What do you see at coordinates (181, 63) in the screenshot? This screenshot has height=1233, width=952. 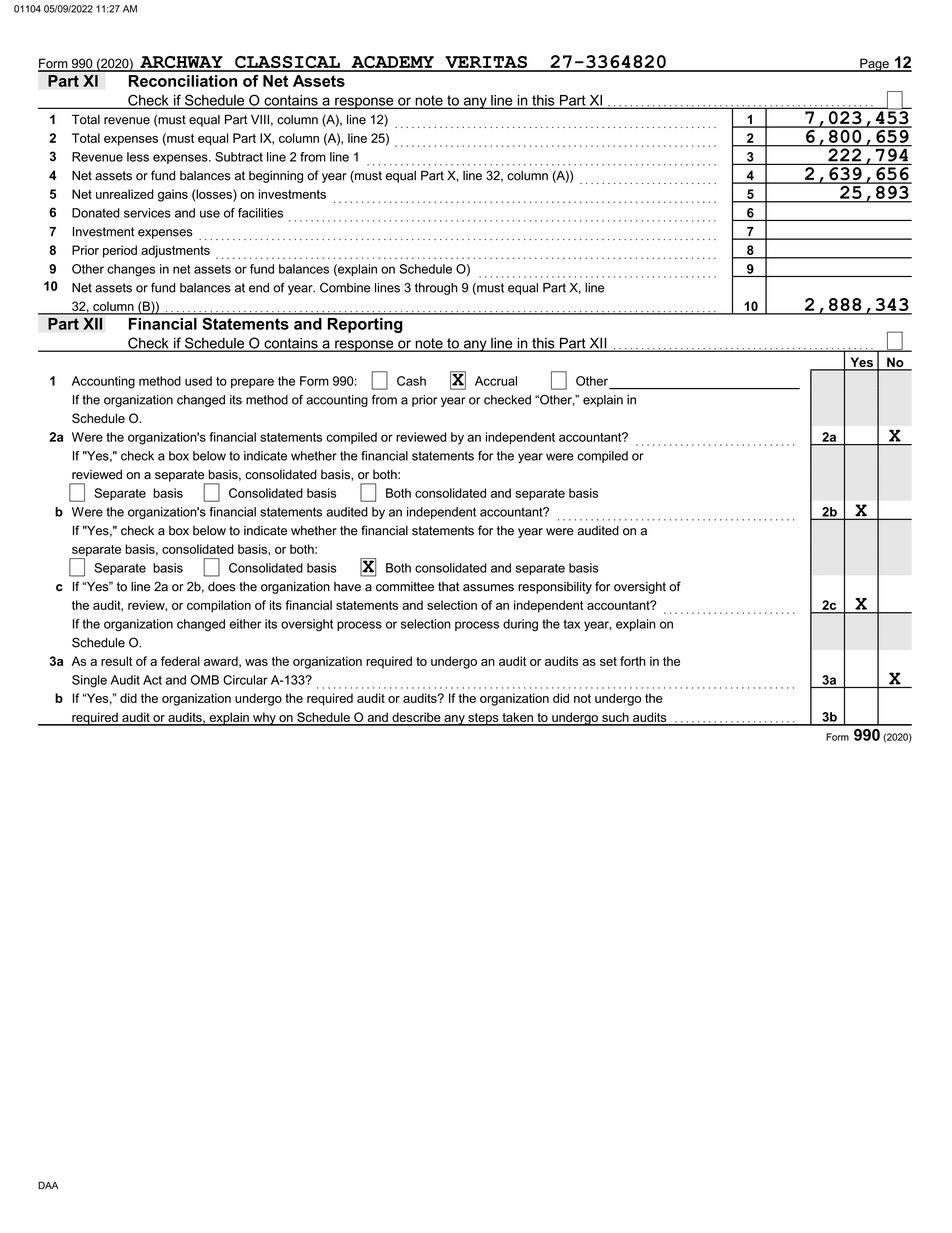 I see `ARCHWAY` at bounding box center [181, 63].
